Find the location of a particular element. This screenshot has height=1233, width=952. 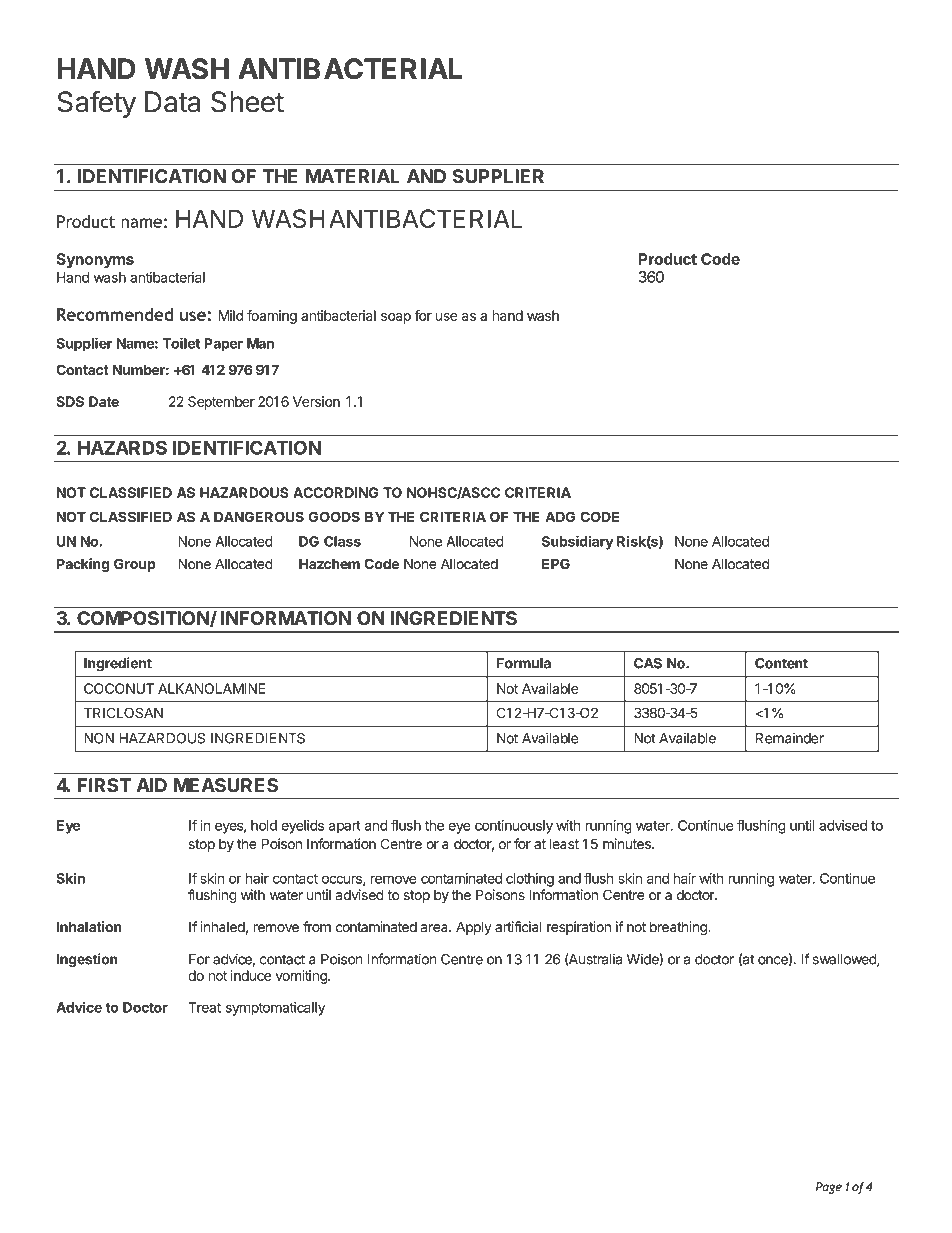

soap is located at coordinates (396, 318).
